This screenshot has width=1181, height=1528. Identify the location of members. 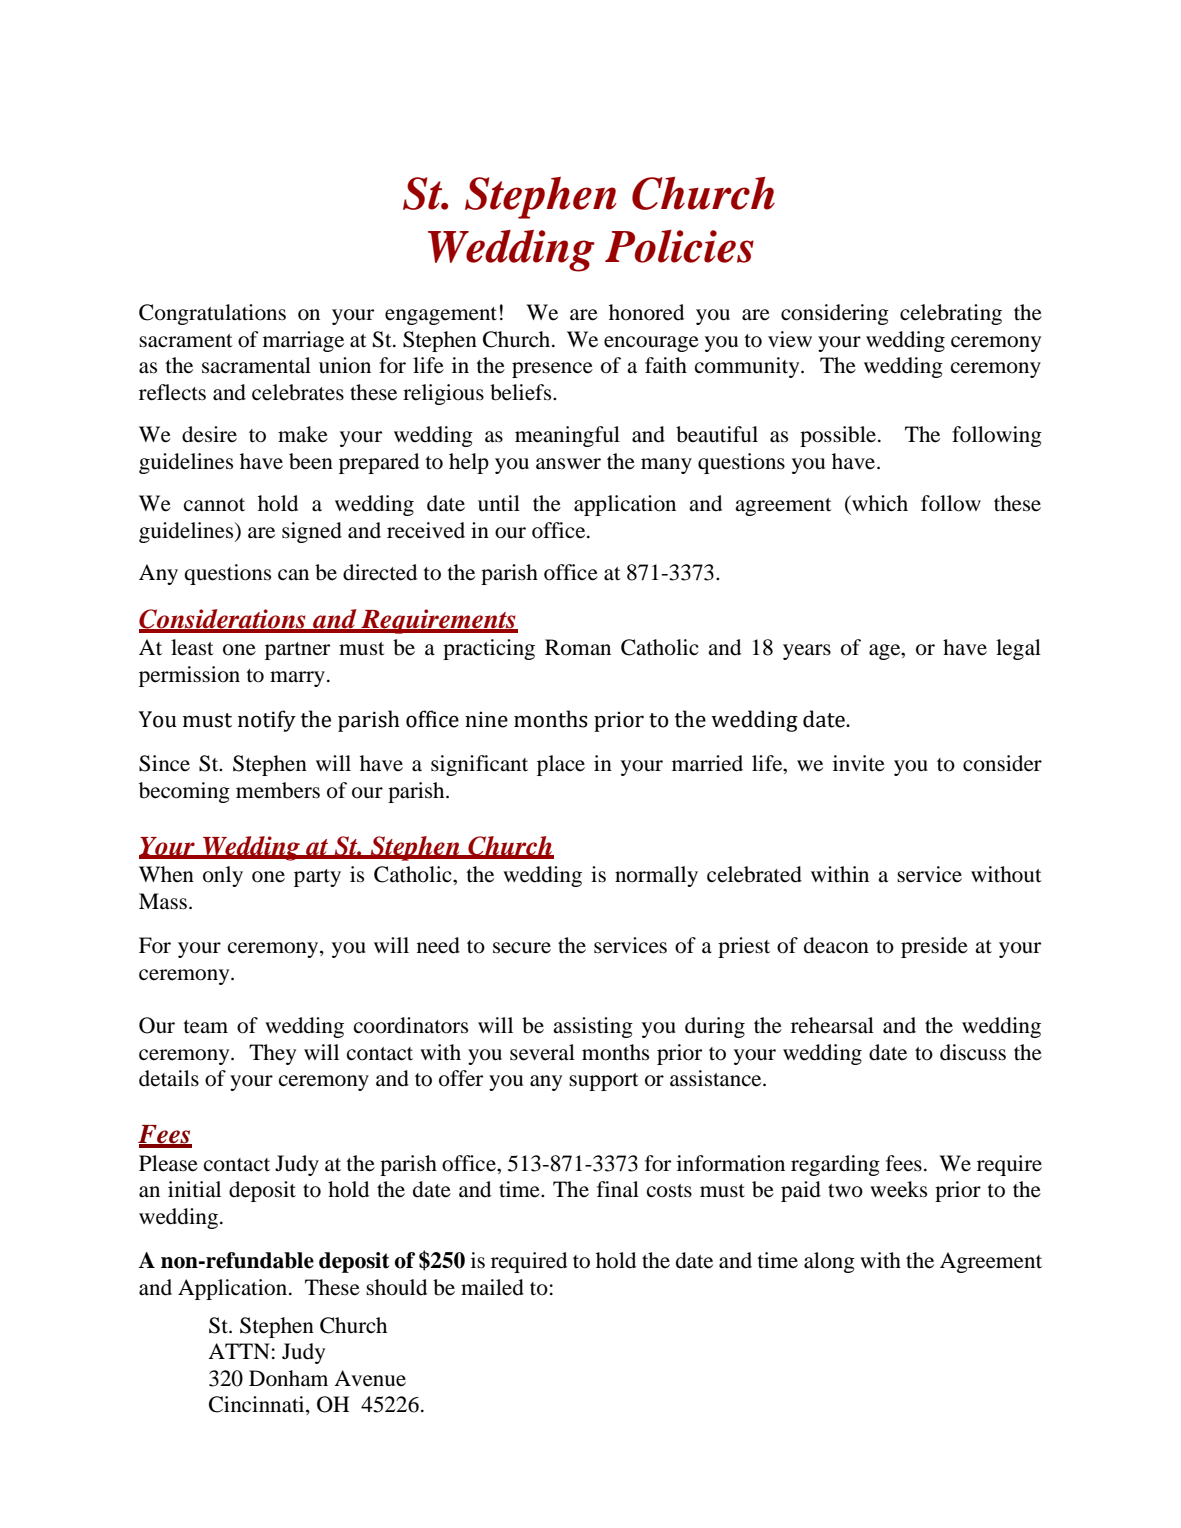
(278, 790).
